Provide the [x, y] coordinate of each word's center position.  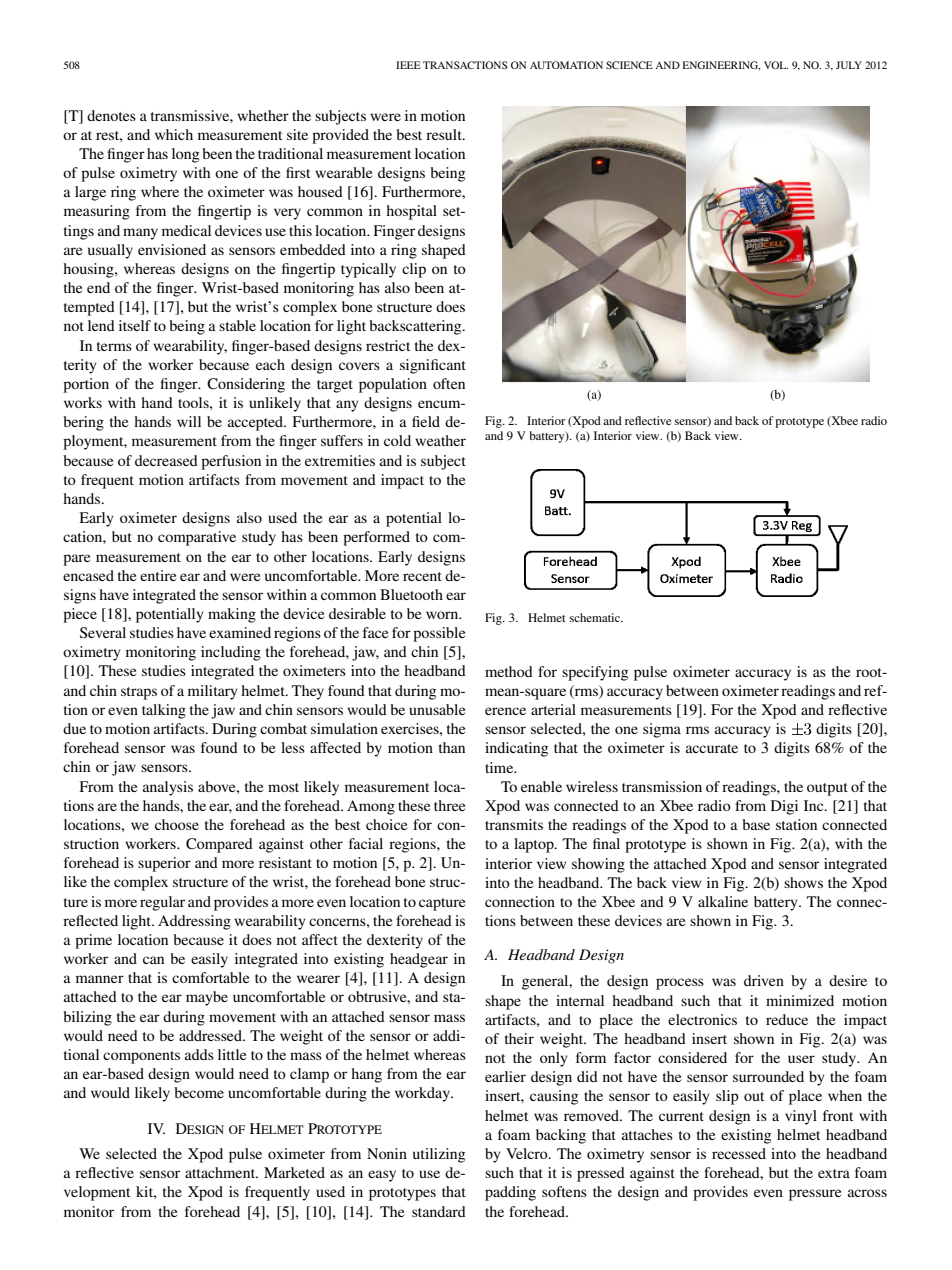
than [452, 747]
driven [764, 980]
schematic [596, 617]
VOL [776, 65]
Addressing [194, 922]
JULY [849, 65]
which [174, 134]
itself [135, 325]
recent [422, 576]
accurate [712, 748]
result [445, 134]
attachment [221, 1172]
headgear [419, 960]
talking [164, 711]
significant [433, 366]
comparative [197, 538]
